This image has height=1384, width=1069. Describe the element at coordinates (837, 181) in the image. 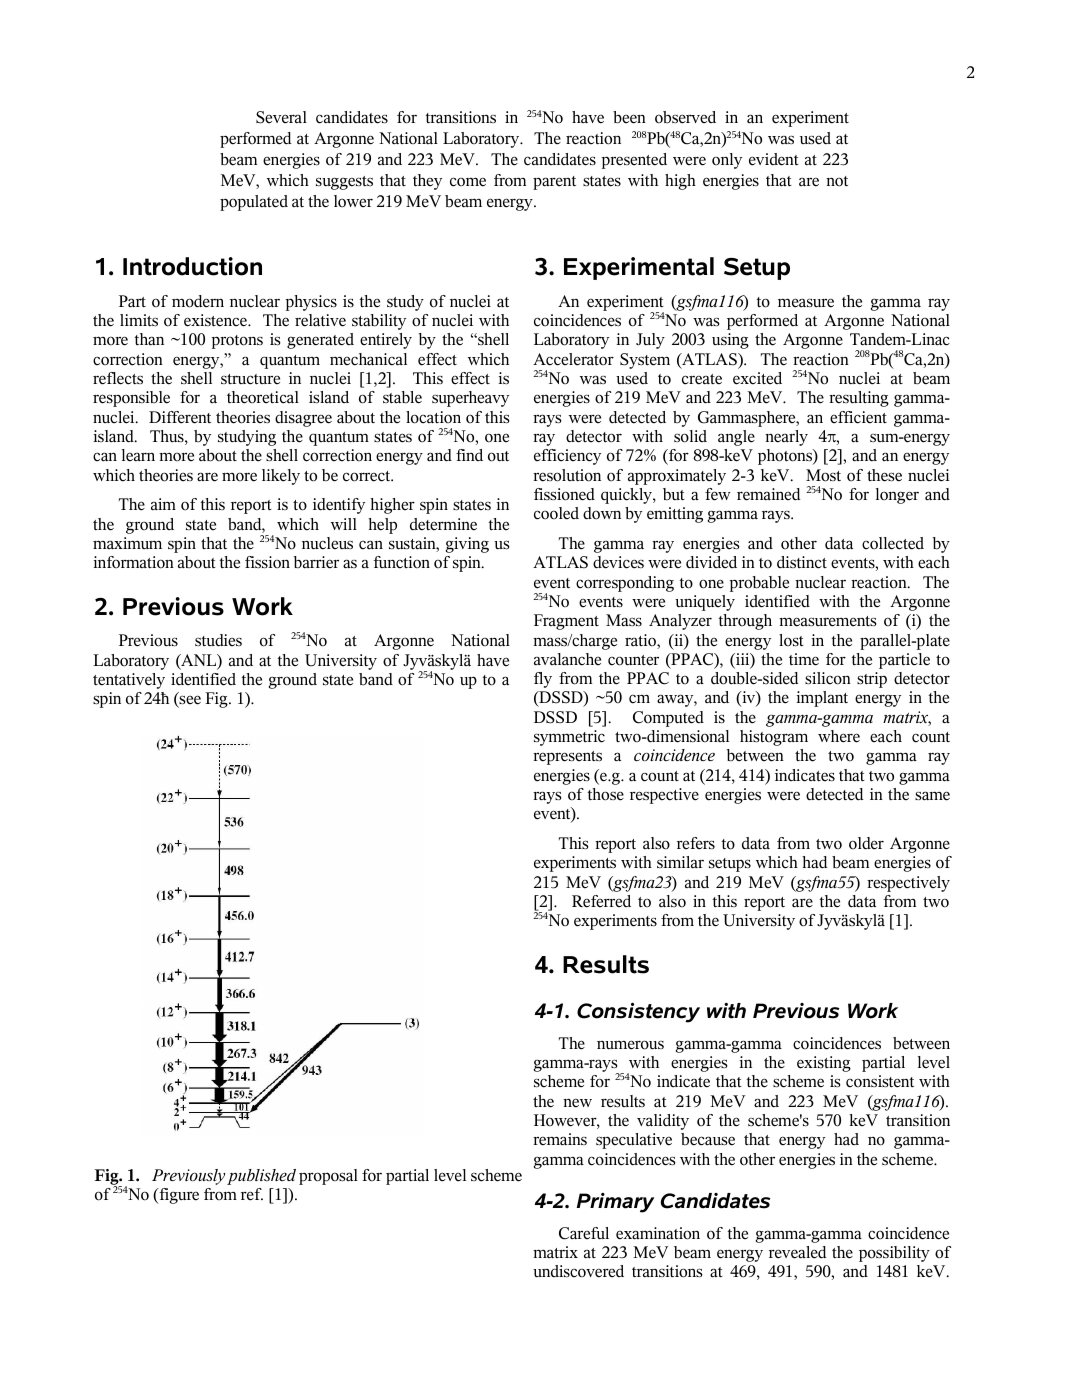

I see `not` at that location.
